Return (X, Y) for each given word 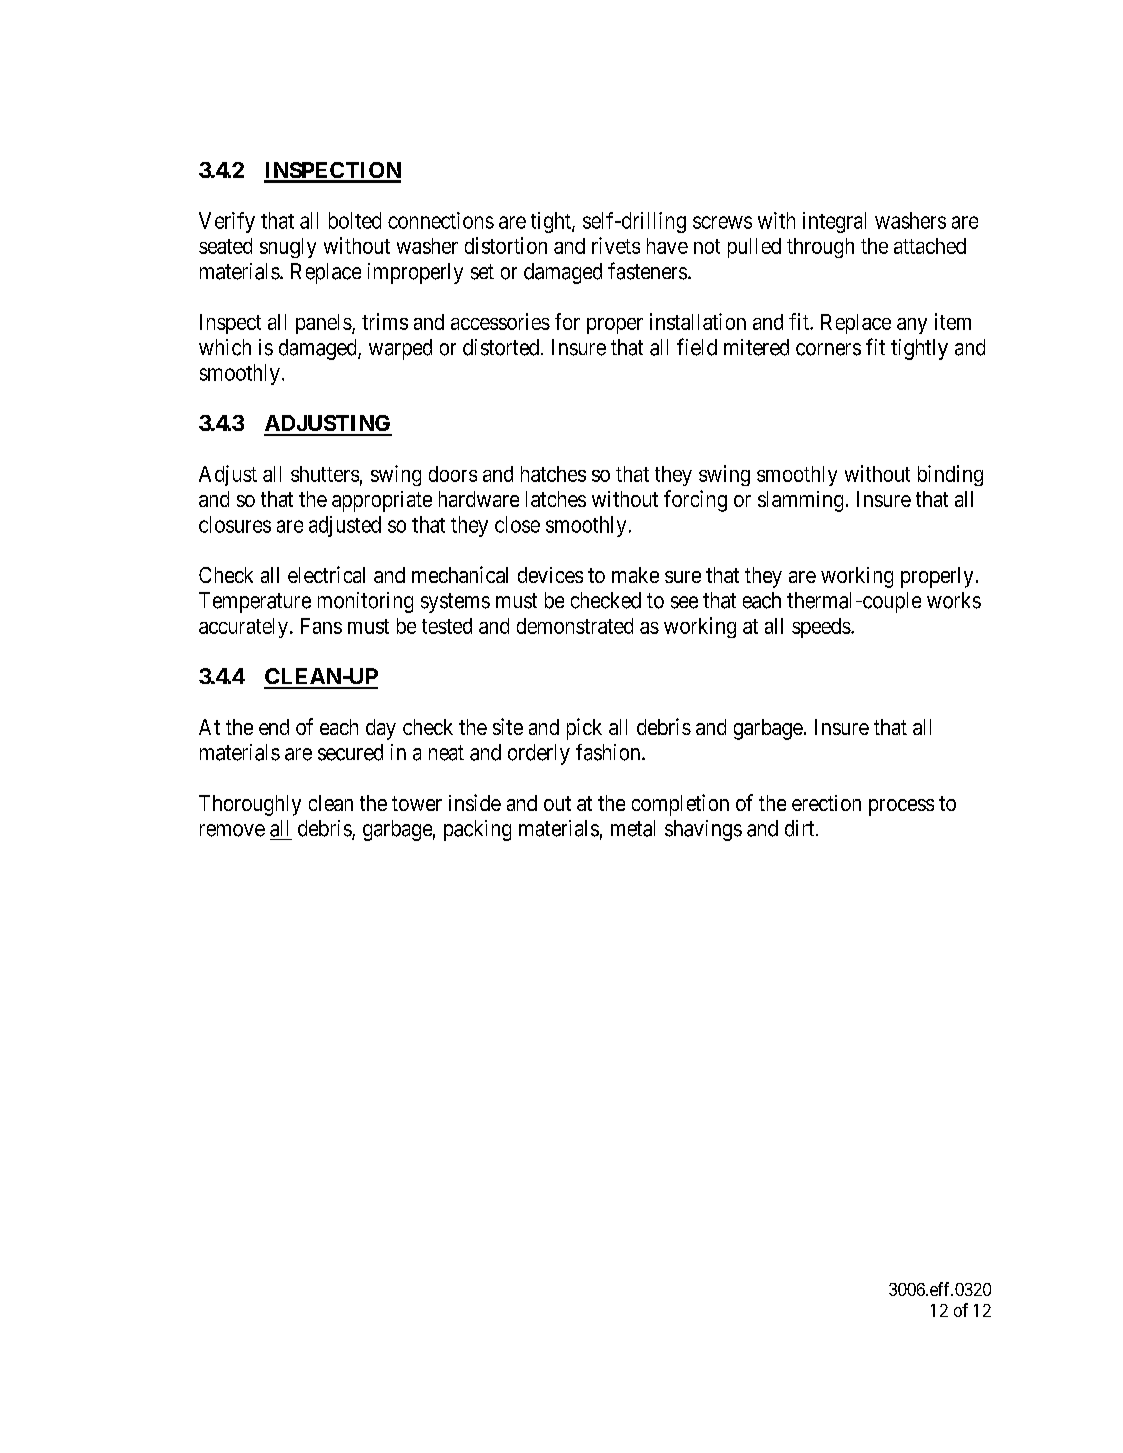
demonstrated (575, 626)
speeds (821, 628)
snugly (288, 248)
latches (556, 499)
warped (400, 349)
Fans (321, 626)
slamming (800, 501)
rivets (616, 245)
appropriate (382, 501)
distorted (502, 347)
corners (828, 349)
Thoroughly (250, 805)
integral (834, 222)
